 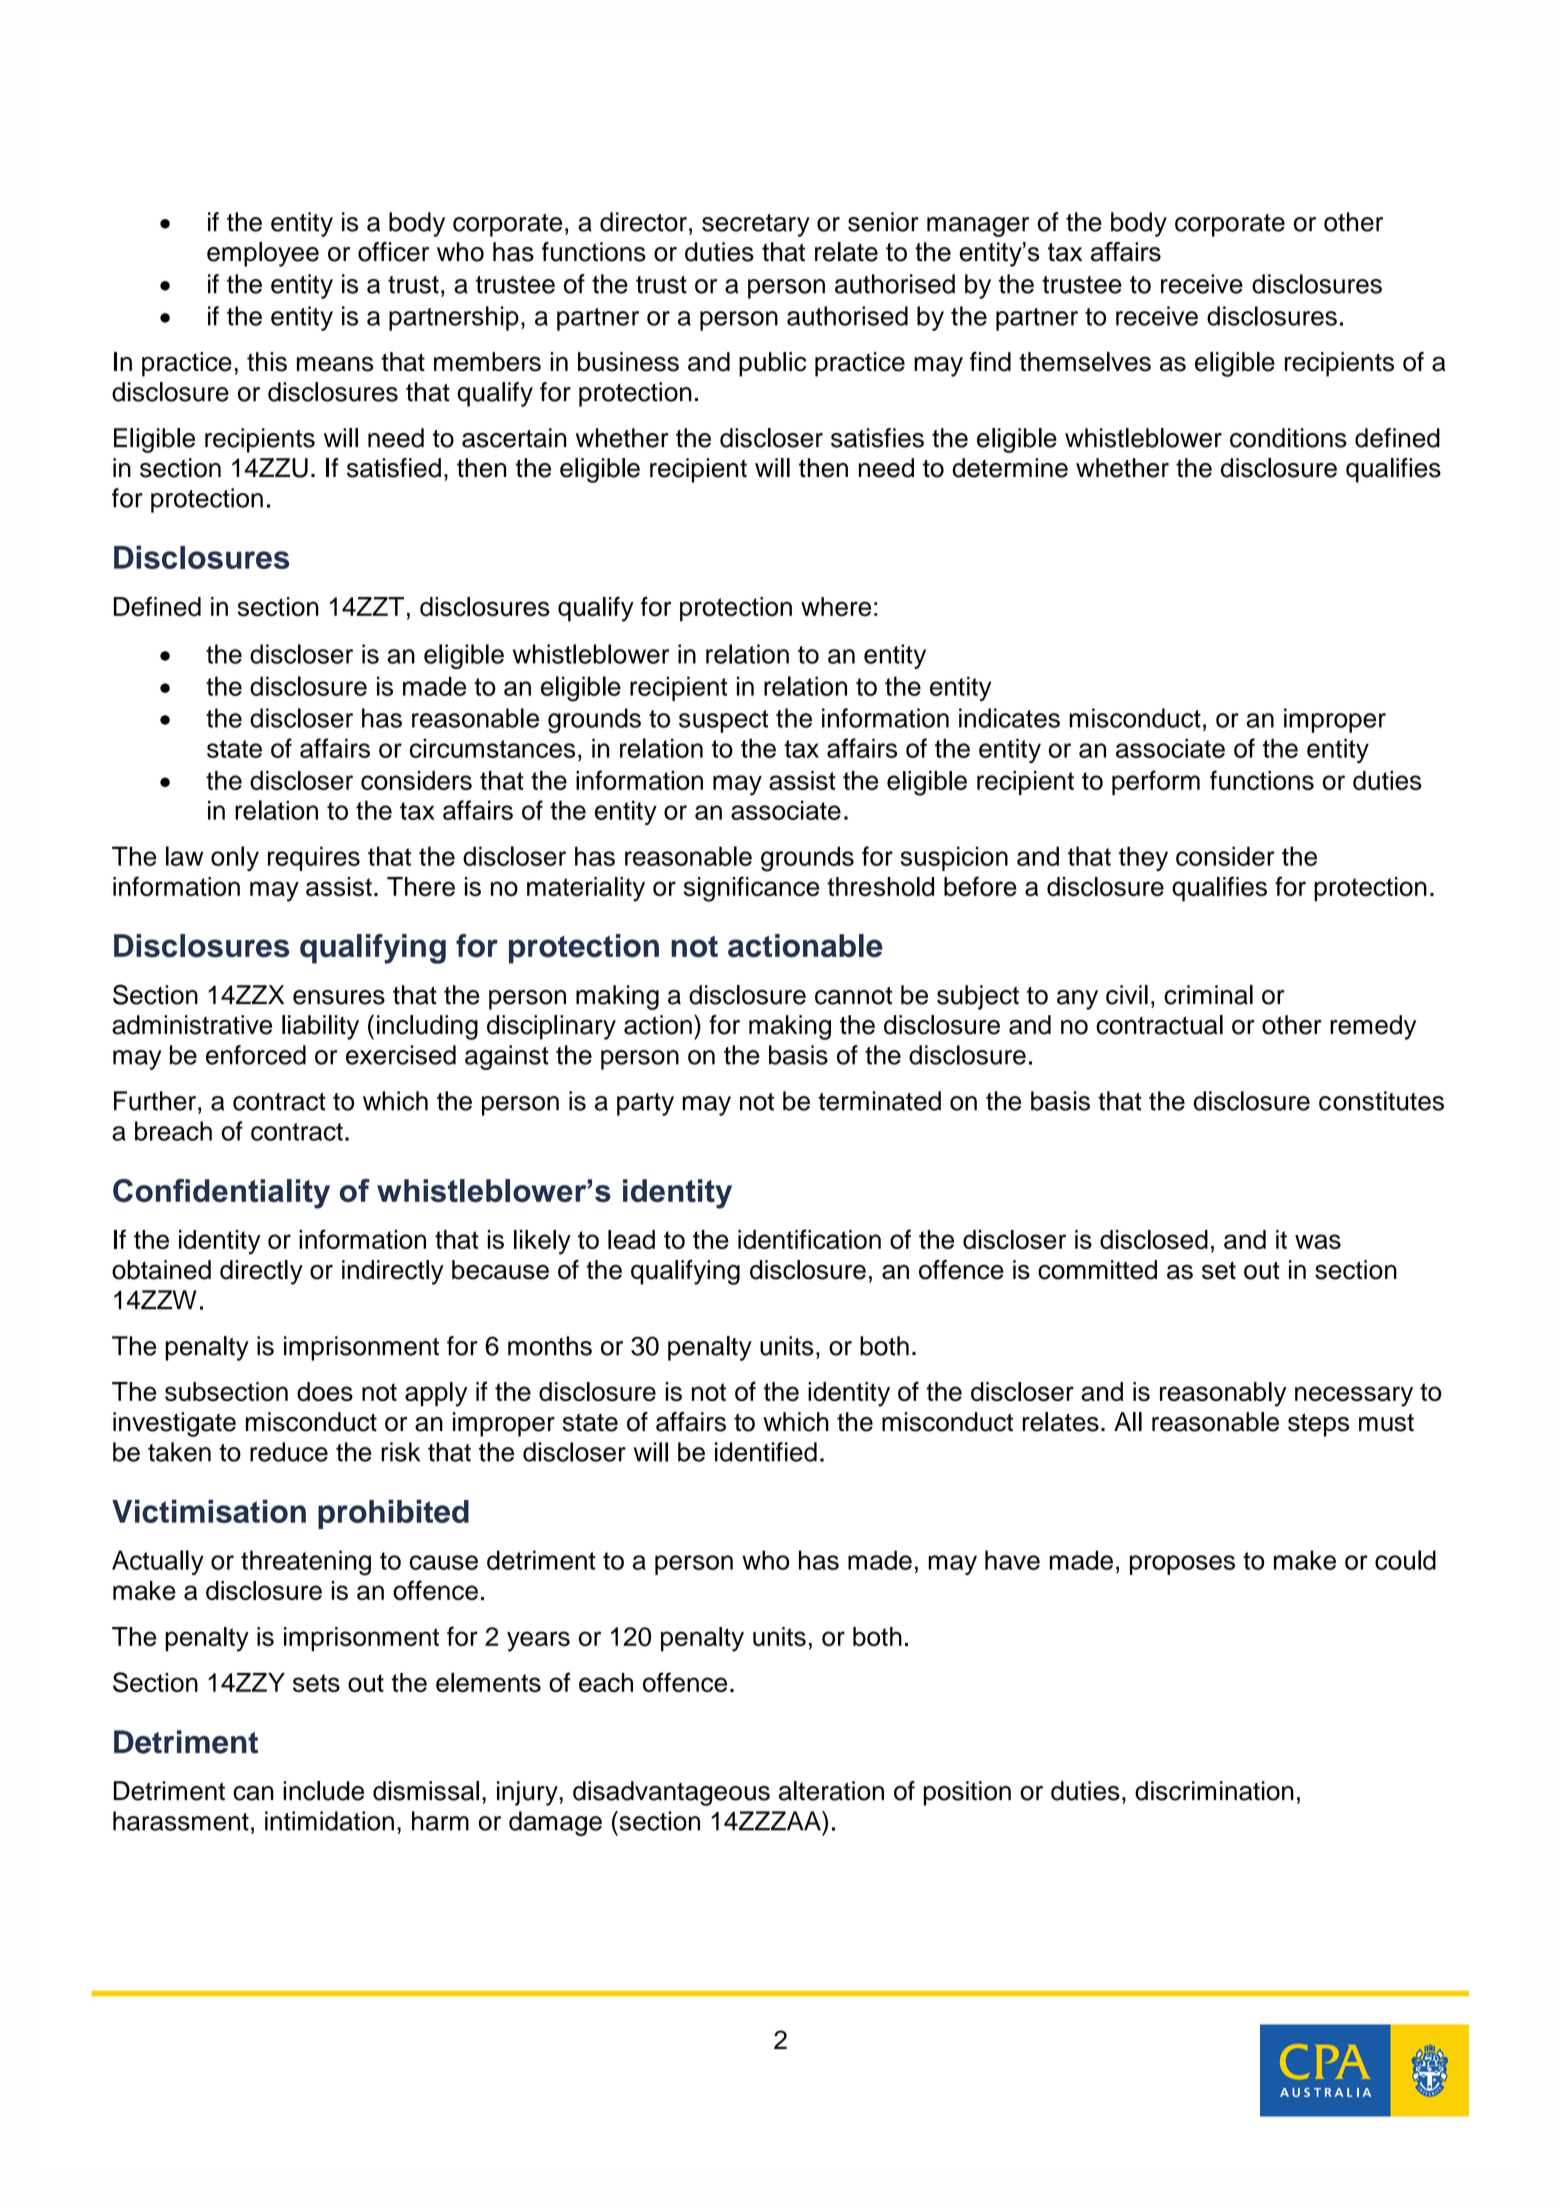 I want to click on themselves, so click(x=1085, y=362).
